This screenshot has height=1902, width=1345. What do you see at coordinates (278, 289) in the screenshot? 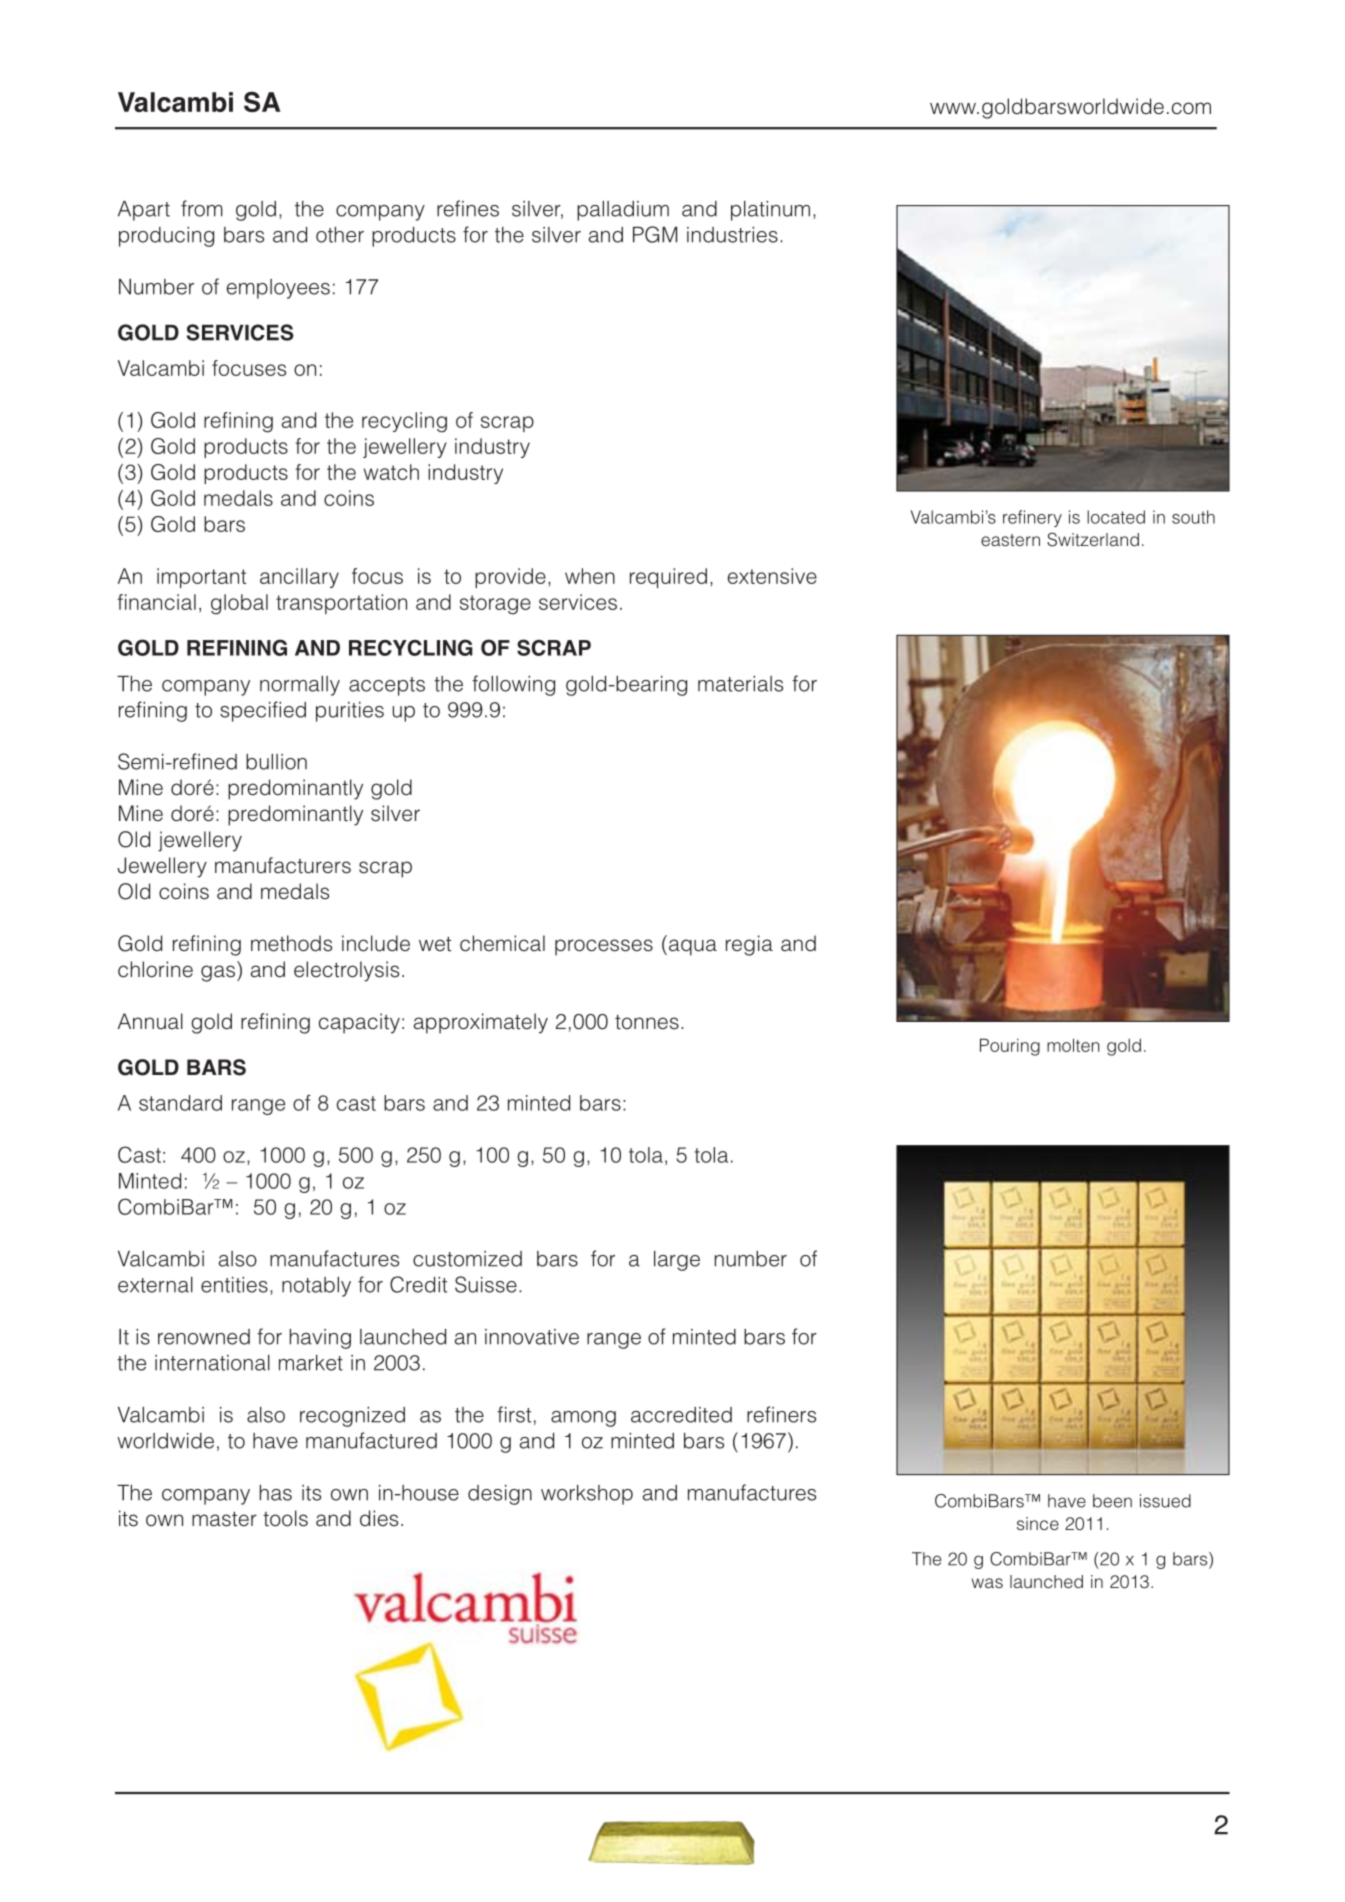
I see `employees` at bounding box center [278, 289].
